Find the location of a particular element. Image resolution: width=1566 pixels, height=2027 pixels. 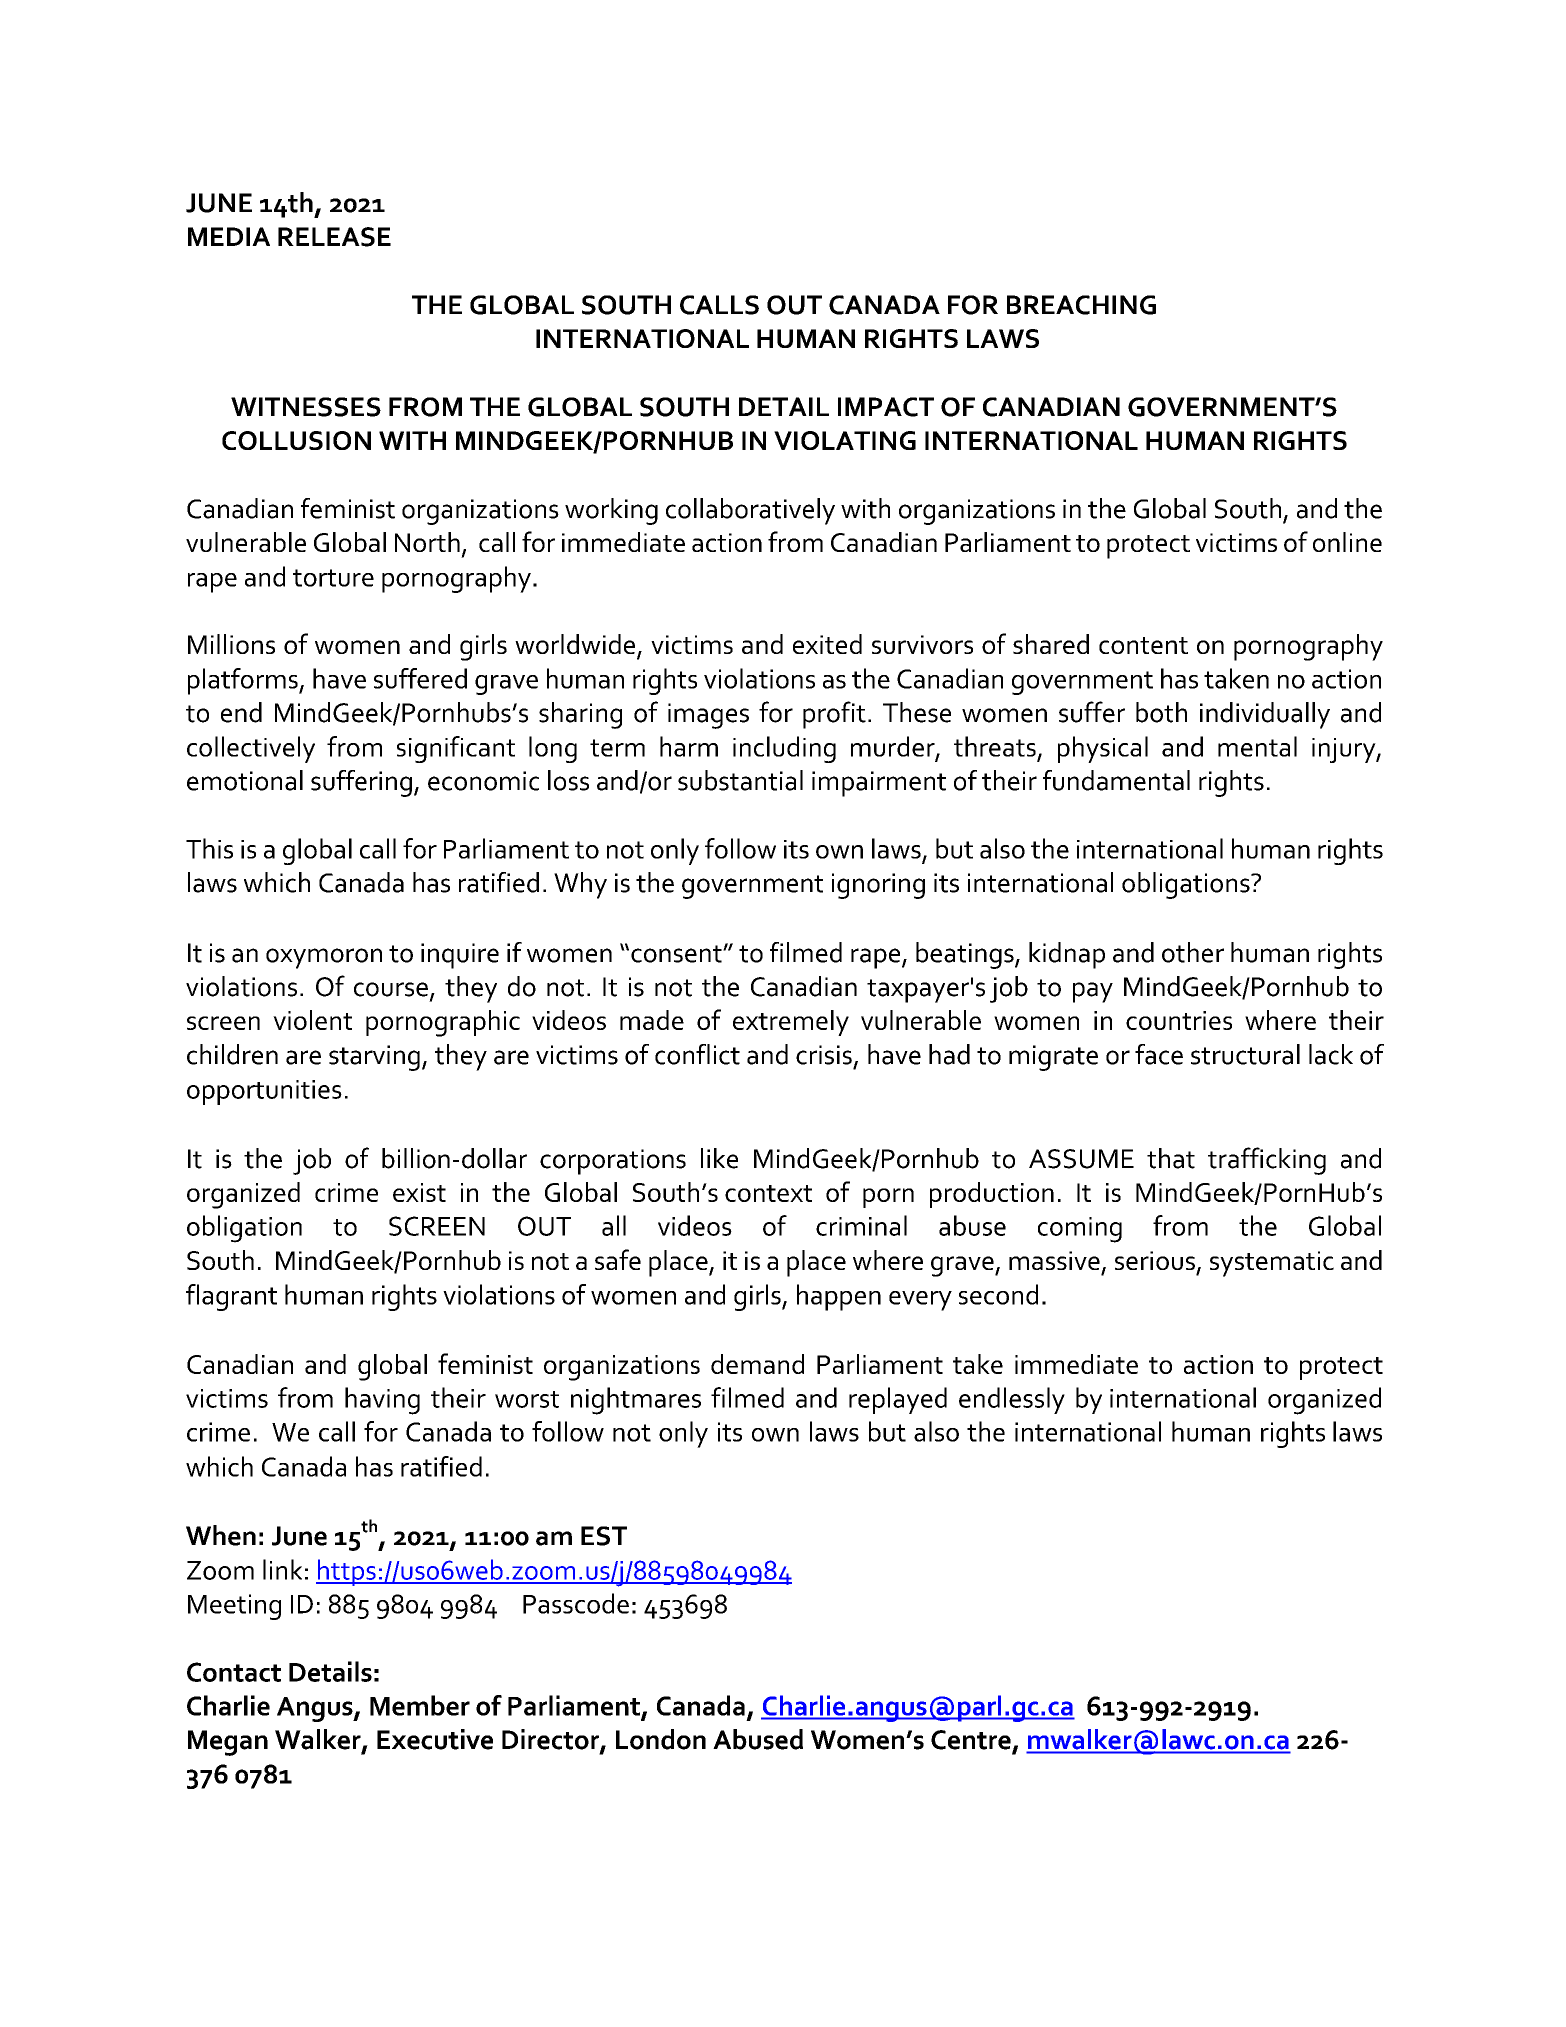

Member is located at coordinates (420, 1705).
